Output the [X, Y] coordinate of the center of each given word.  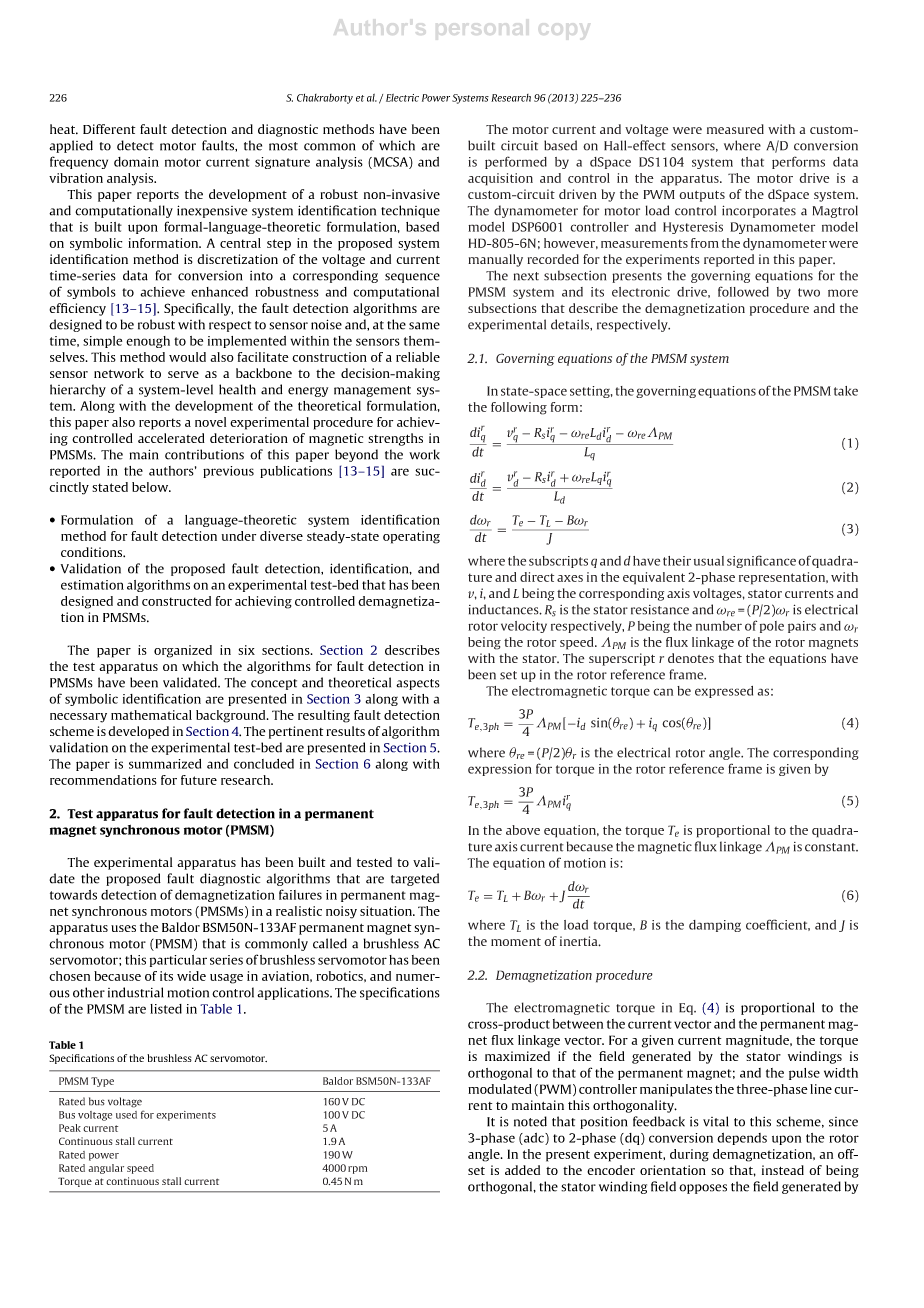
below [151, 487]
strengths [395, 439]
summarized [165, 764]
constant [831, 847]
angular [106, 1169]
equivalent [654, 578]
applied [71, 146]
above [523, 830]
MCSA [390, 163]
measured [735, 129]
